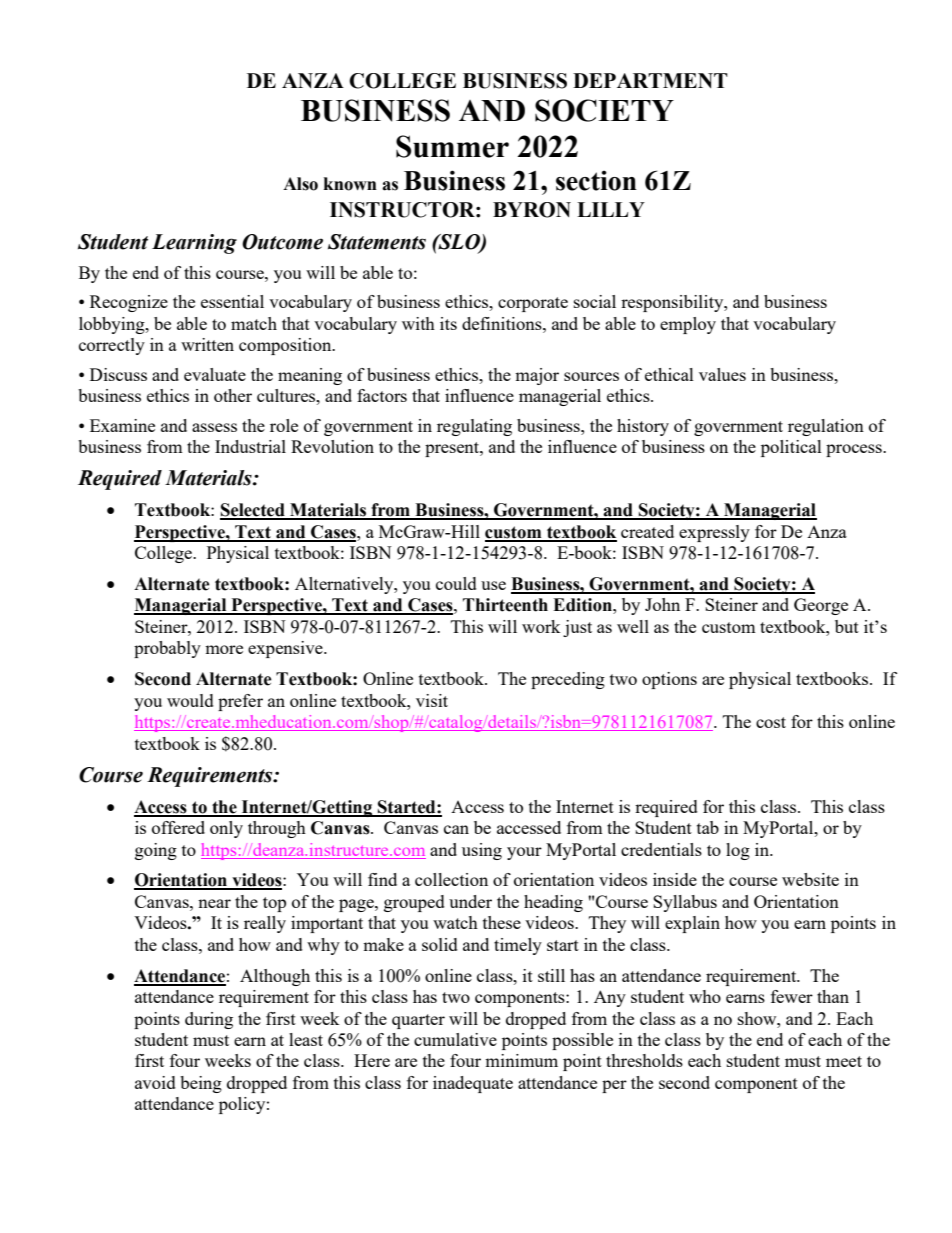 The height and width of the screenshot is (1233, 952). What do you see at coordinates (844, 1061) in the screenshot?
I see `meet` at bounding box center [844, 1061].
